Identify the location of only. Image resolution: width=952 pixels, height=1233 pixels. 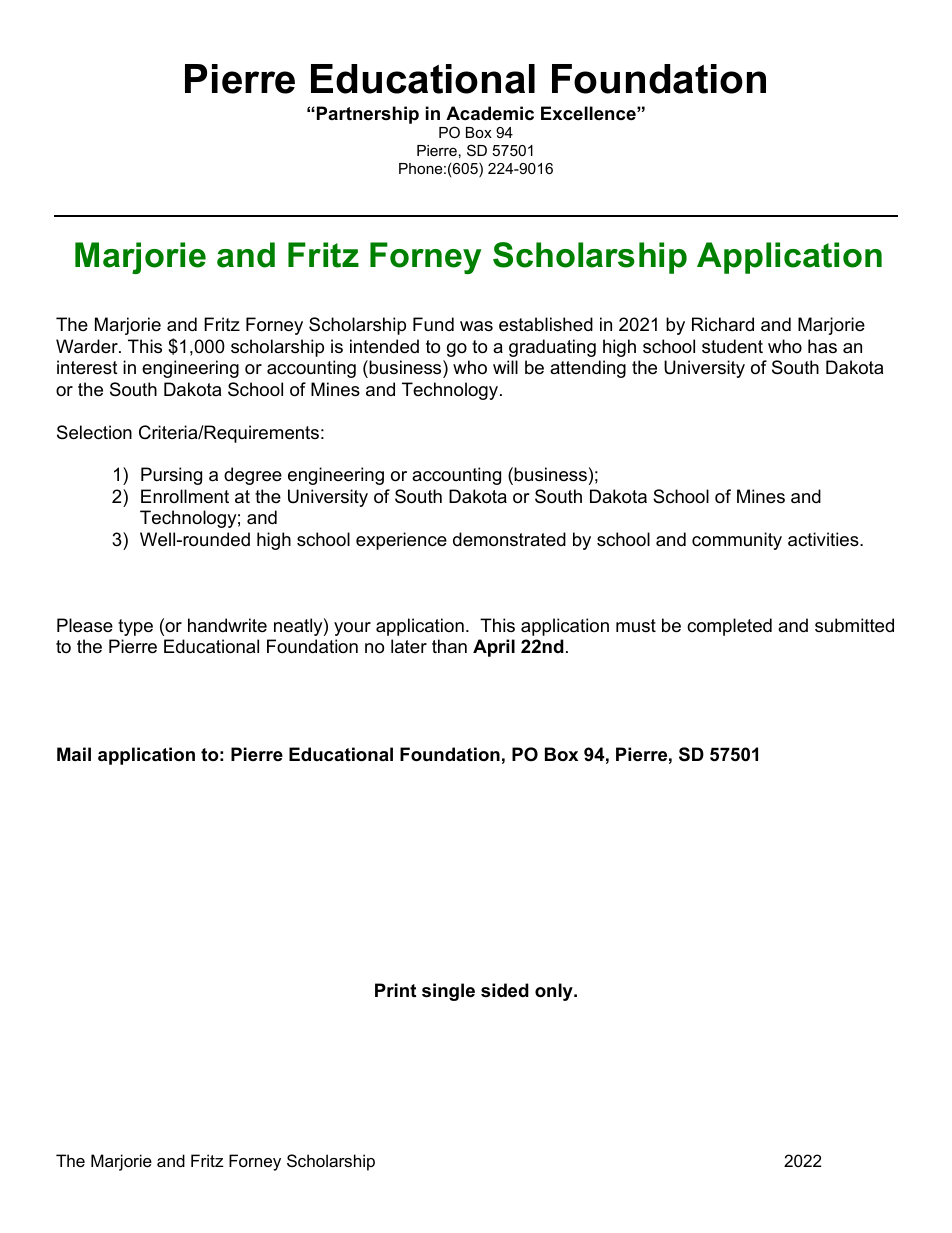
(555, 992).
